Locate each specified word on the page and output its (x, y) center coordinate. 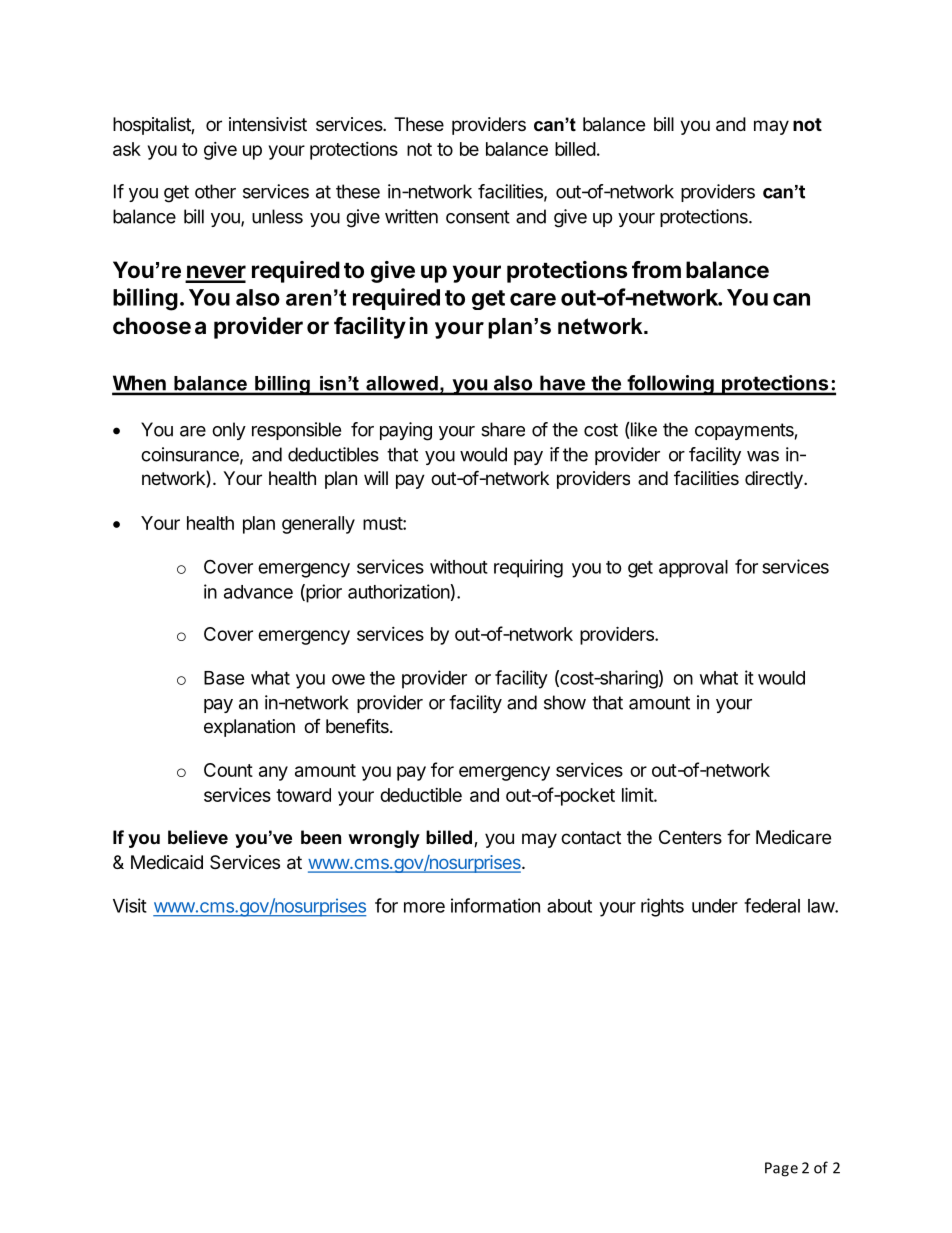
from (656, 269)
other (215, 191)
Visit (130, 905)
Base (224, 678)
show (565, 702)
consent (478, 217)
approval (693, 569)
